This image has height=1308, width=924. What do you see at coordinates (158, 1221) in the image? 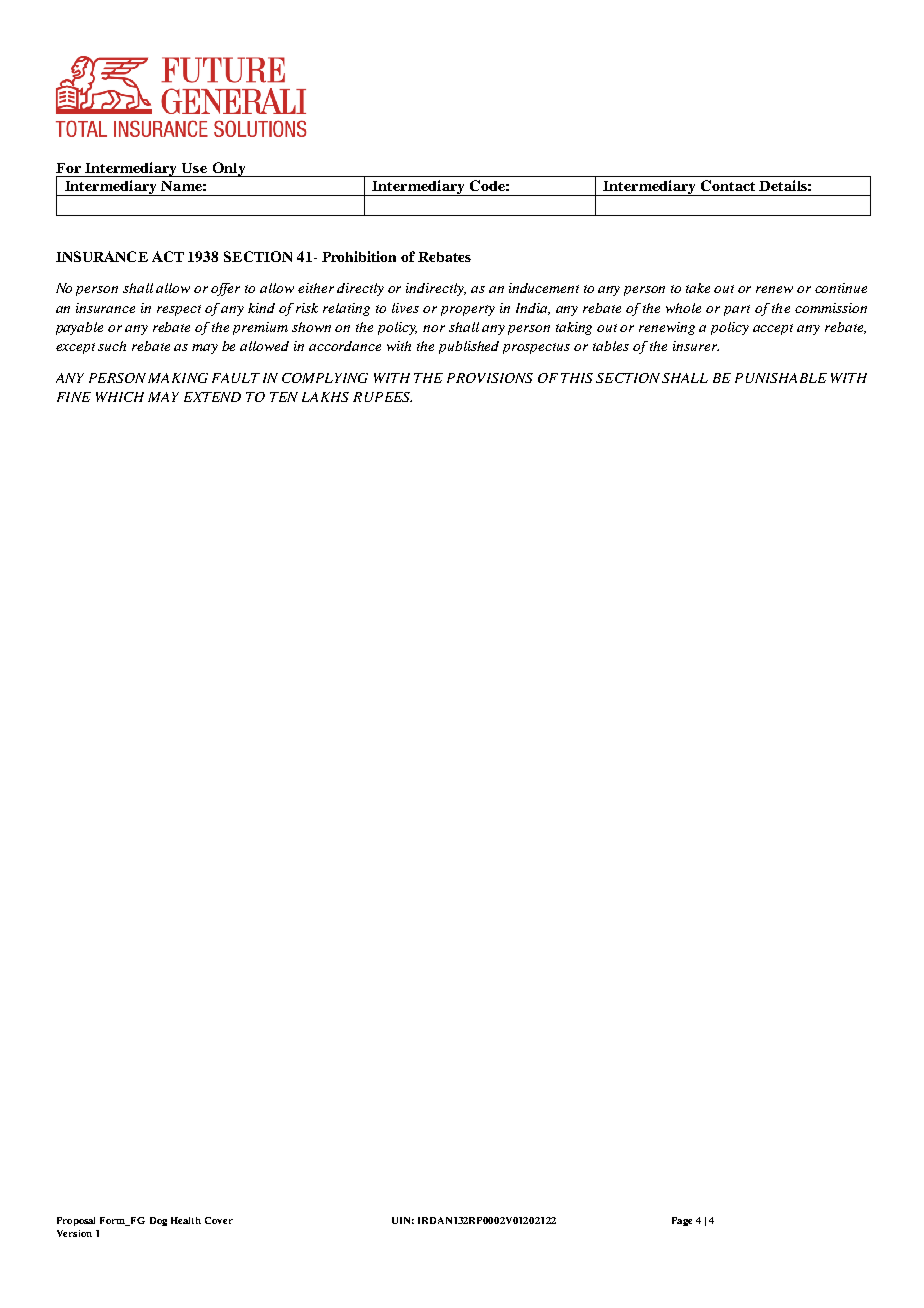
I see `Dog` at bounding box center [158, 1221].
